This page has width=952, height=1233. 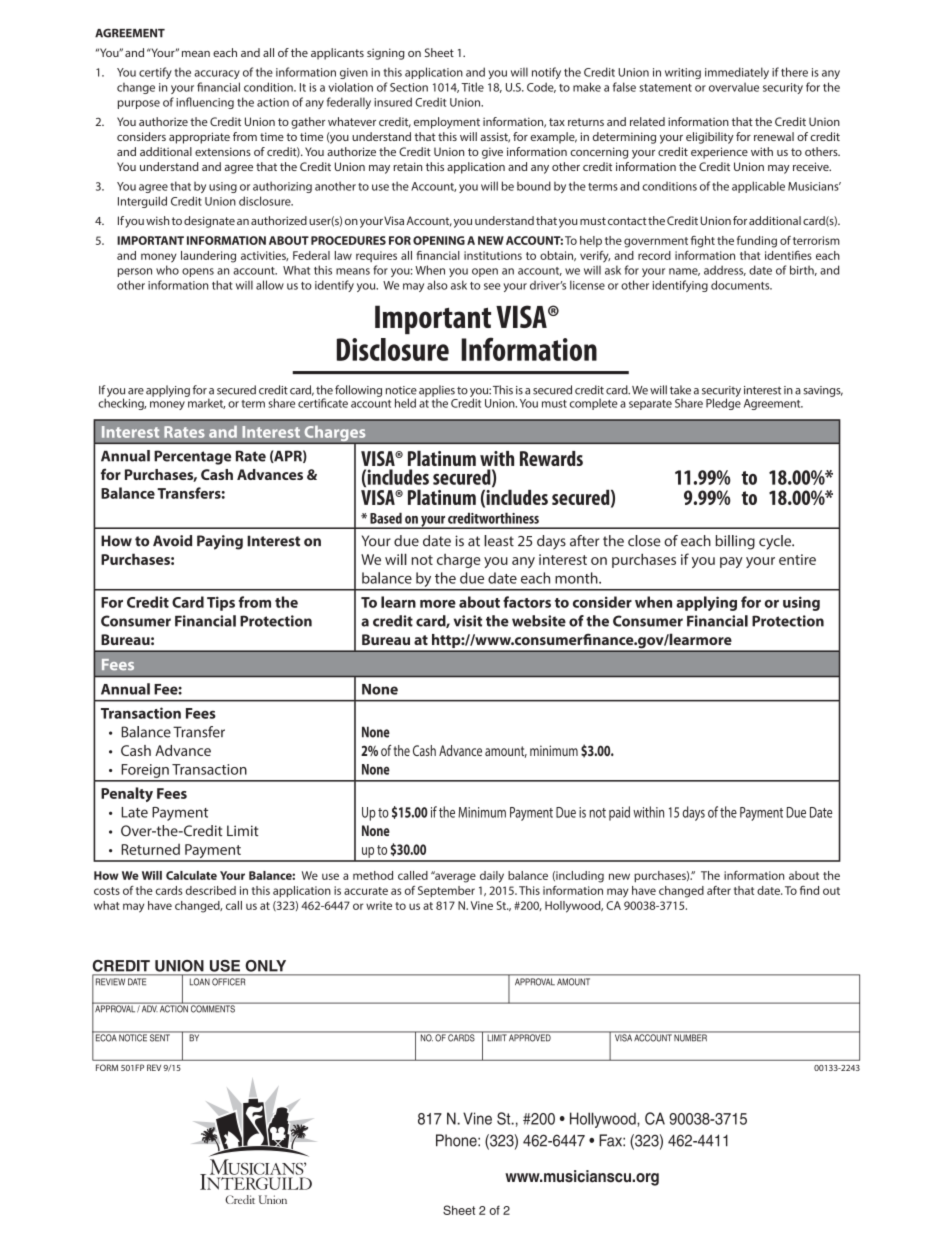 I want to click on immediately, so click(x=737, y=73).
